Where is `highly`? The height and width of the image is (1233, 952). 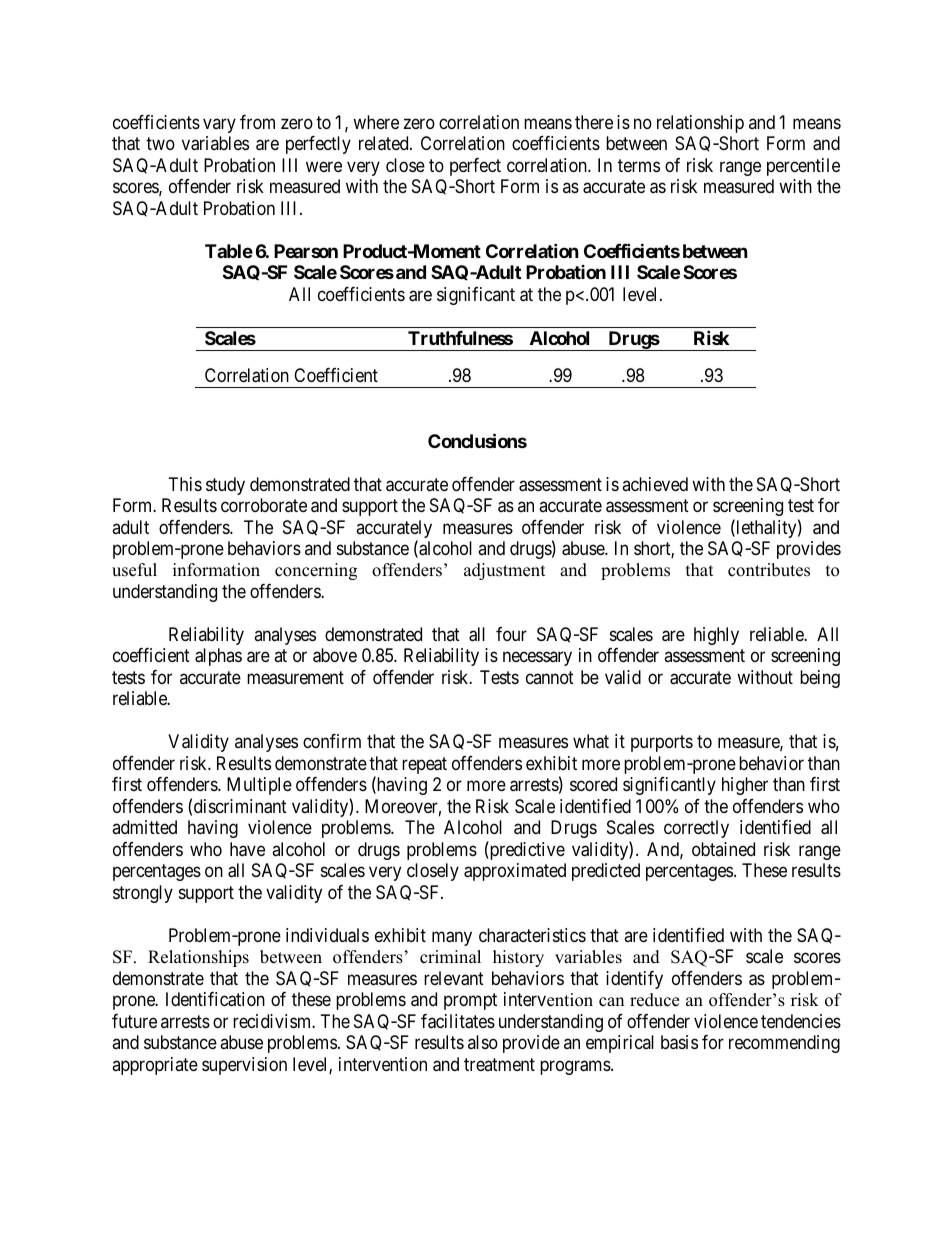 highly is located at coordinates (716, 636).
